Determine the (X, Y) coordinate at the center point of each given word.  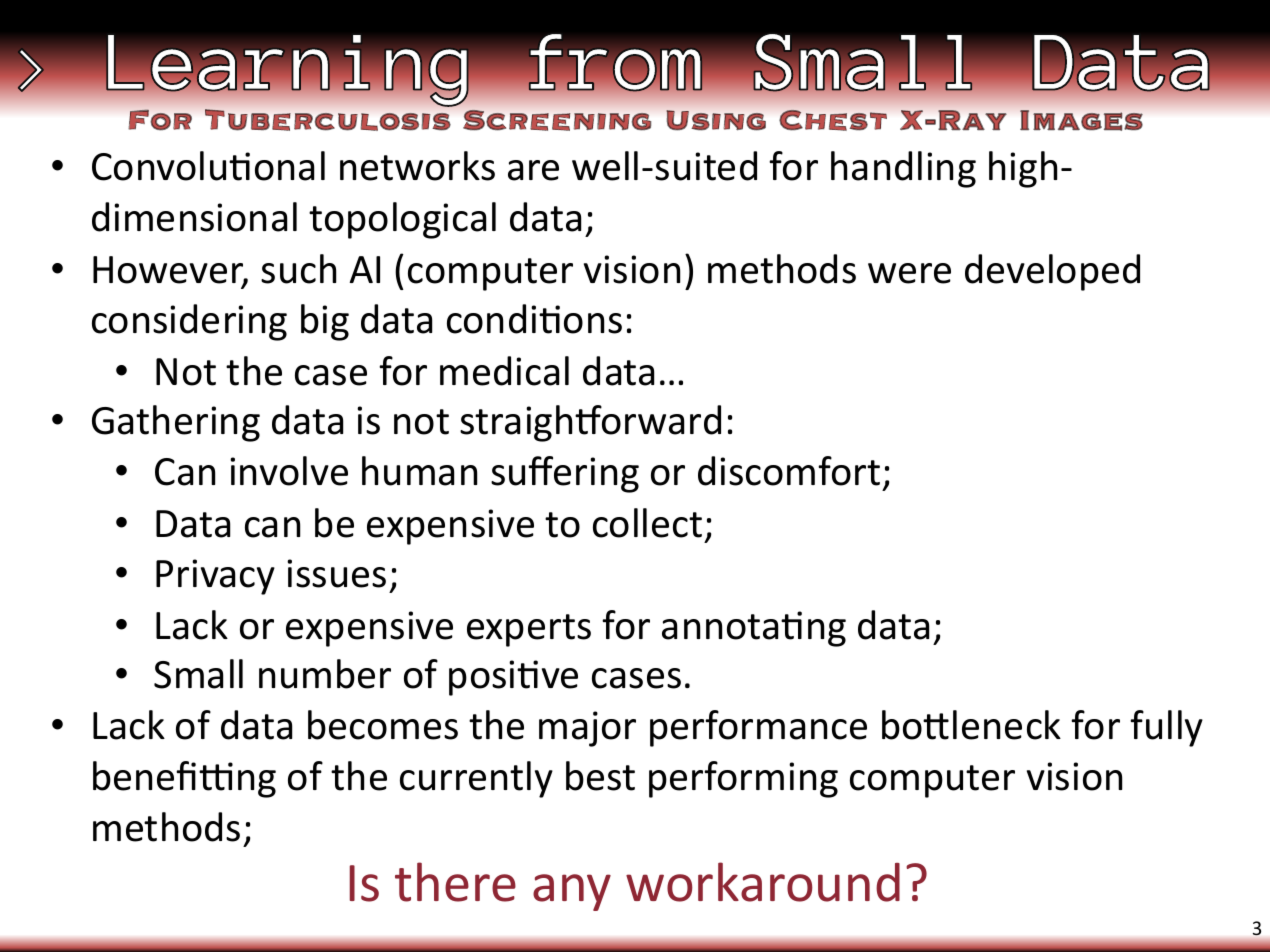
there (455, 882)
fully (1166, 728)
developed (1052, 272)
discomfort (789, 471)
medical (504, 371)
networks (417, 166)
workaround (763, 882)
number (325, 674)
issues (336, 573)
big (325, 322)
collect (647, 523)
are (533, 170)
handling (903, 169)
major (587, 729)
